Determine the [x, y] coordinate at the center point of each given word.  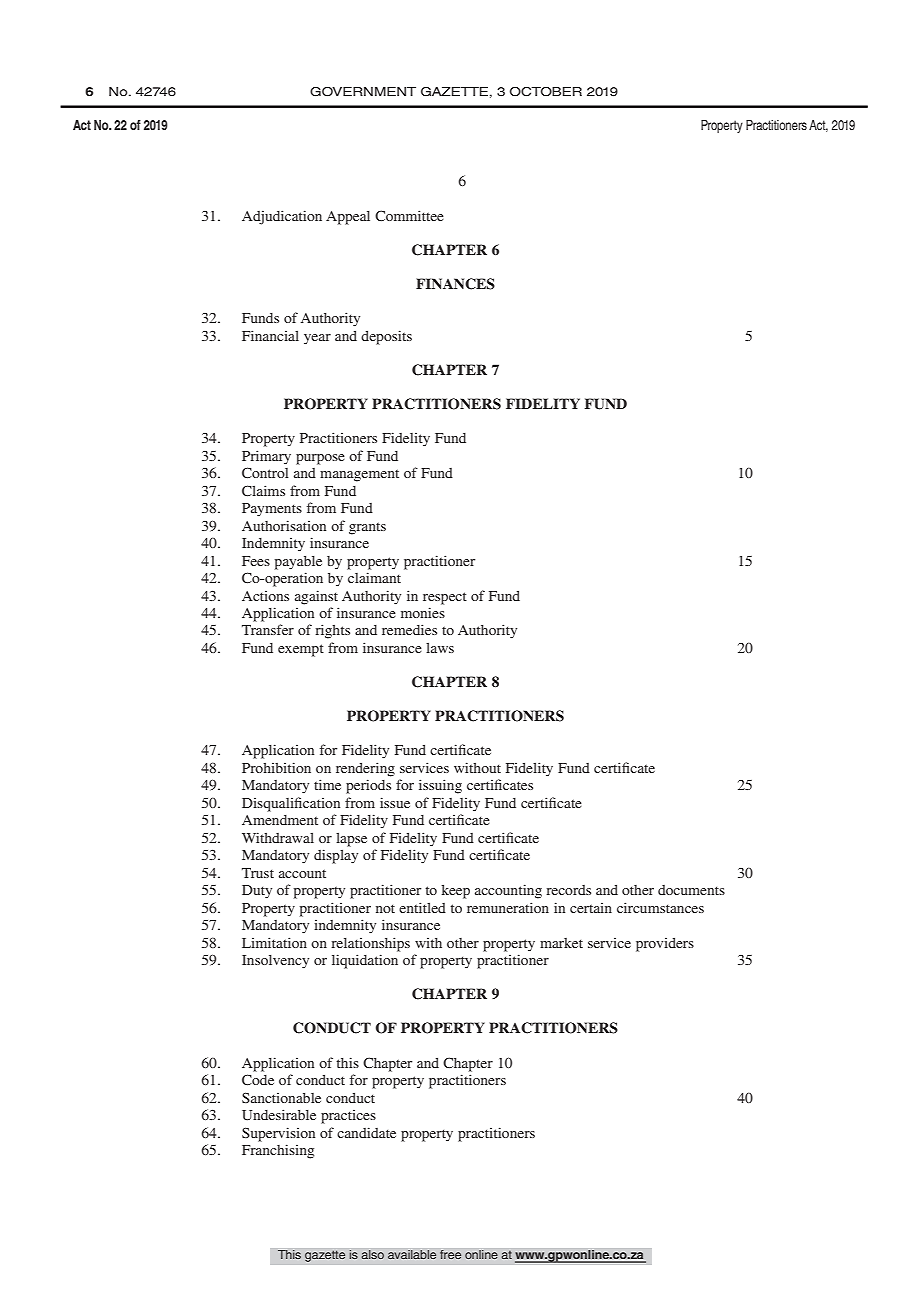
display [336, 856]
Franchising [278, 1151]
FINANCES [455, 284]
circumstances [660, 907]
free [451, 1255]
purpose [320, 459]
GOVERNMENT [363, 92]
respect [445, 598]
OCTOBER [546, 92]
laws [440, 647]
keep [456, 891]
